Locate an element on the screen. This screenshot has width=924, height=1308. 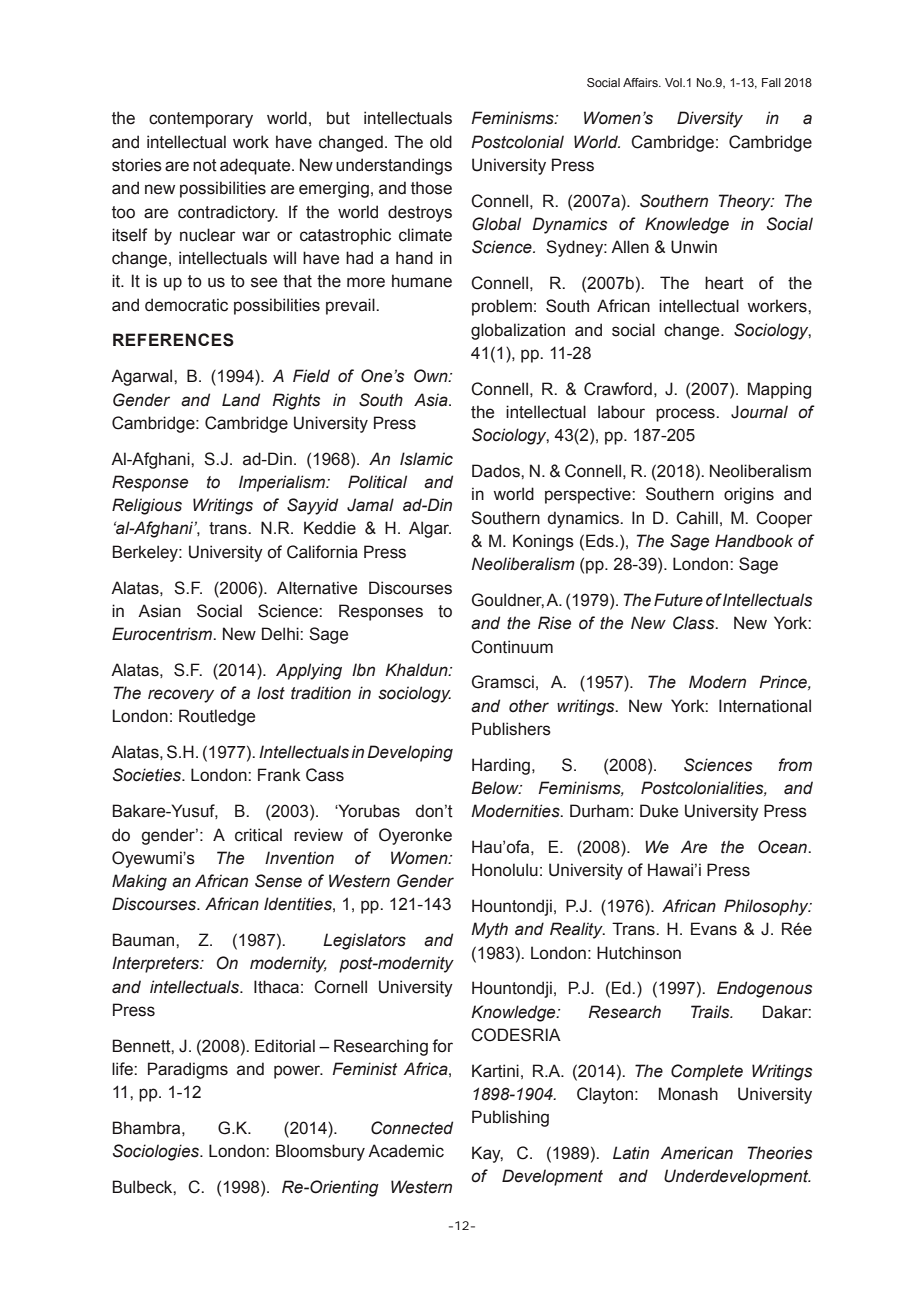
Making is located at coordinates (139, 882).
